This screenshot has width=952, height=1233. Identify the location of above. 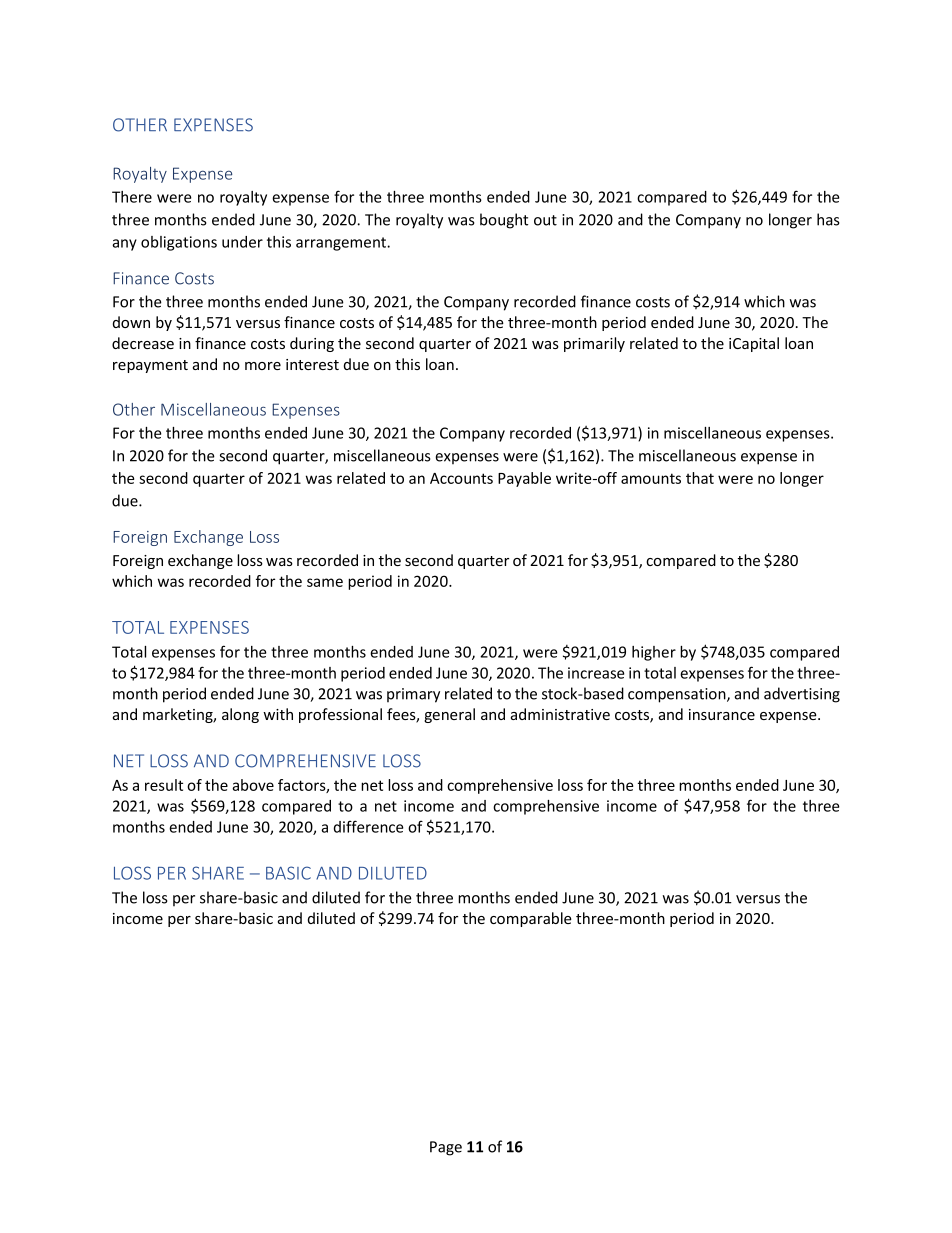
(253, 785).
